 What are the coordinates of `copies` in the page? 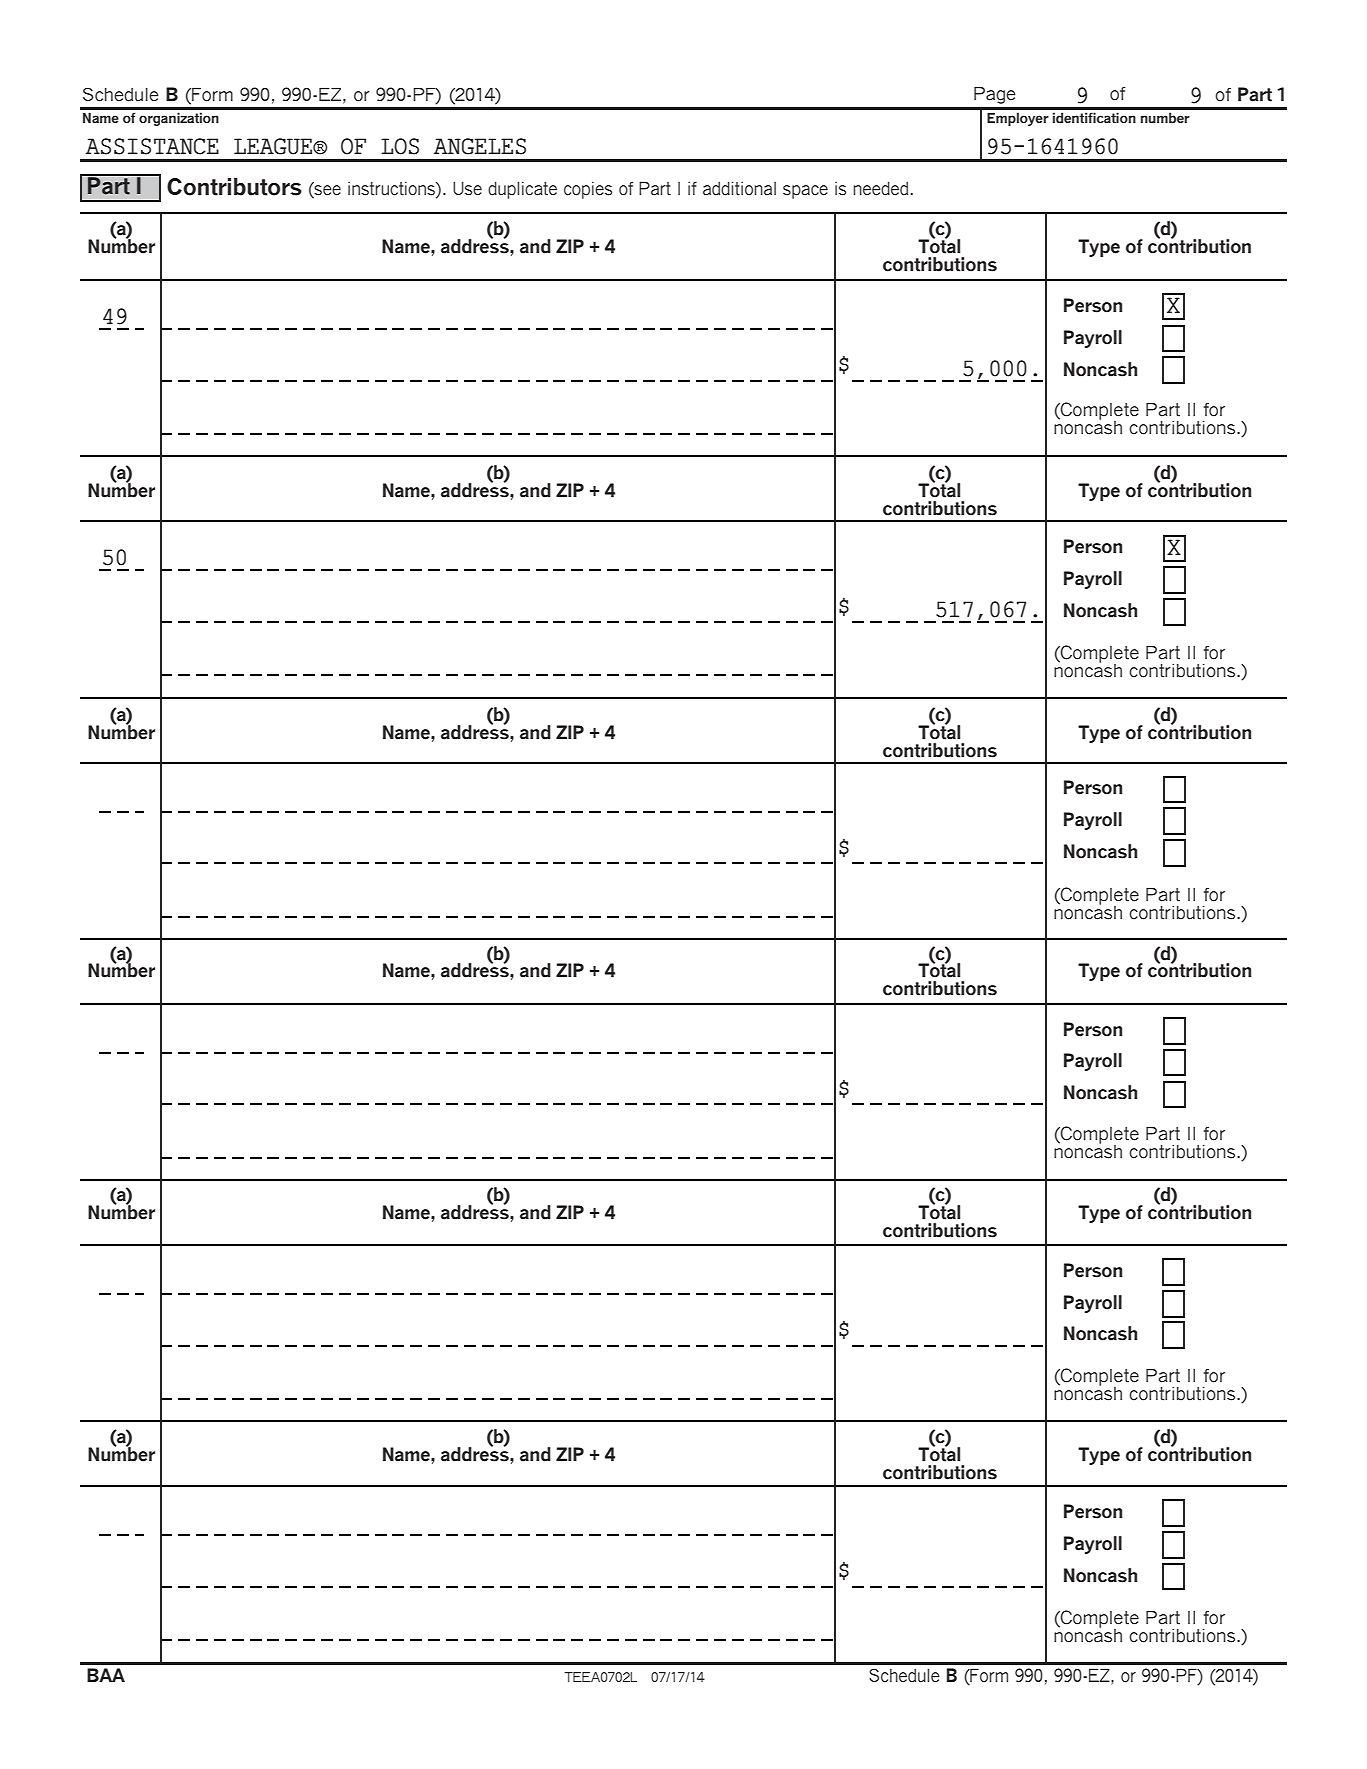 It's located at (588, 190).
